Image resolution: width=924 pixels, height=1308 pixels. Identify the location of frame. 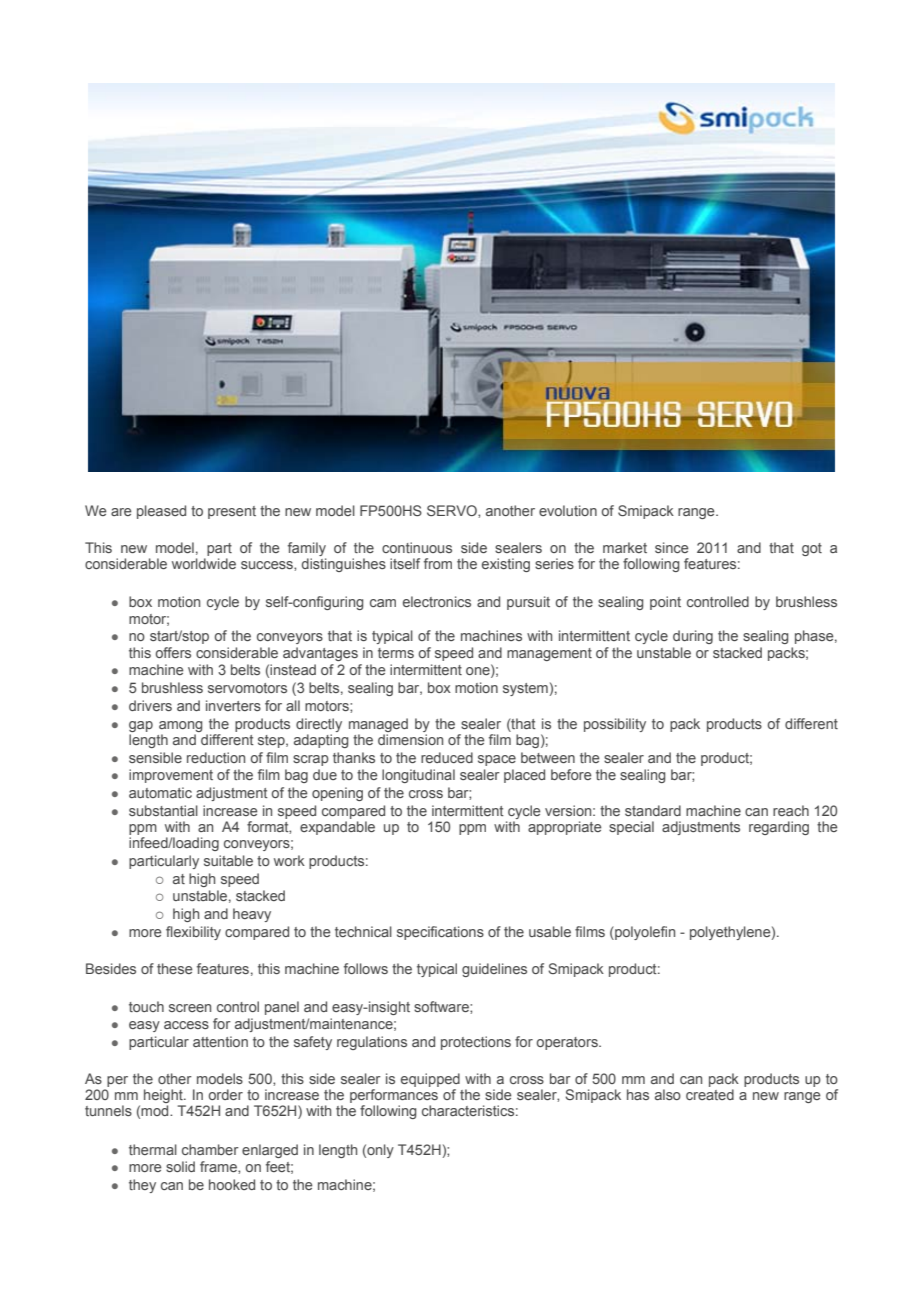
(219, 1166).
